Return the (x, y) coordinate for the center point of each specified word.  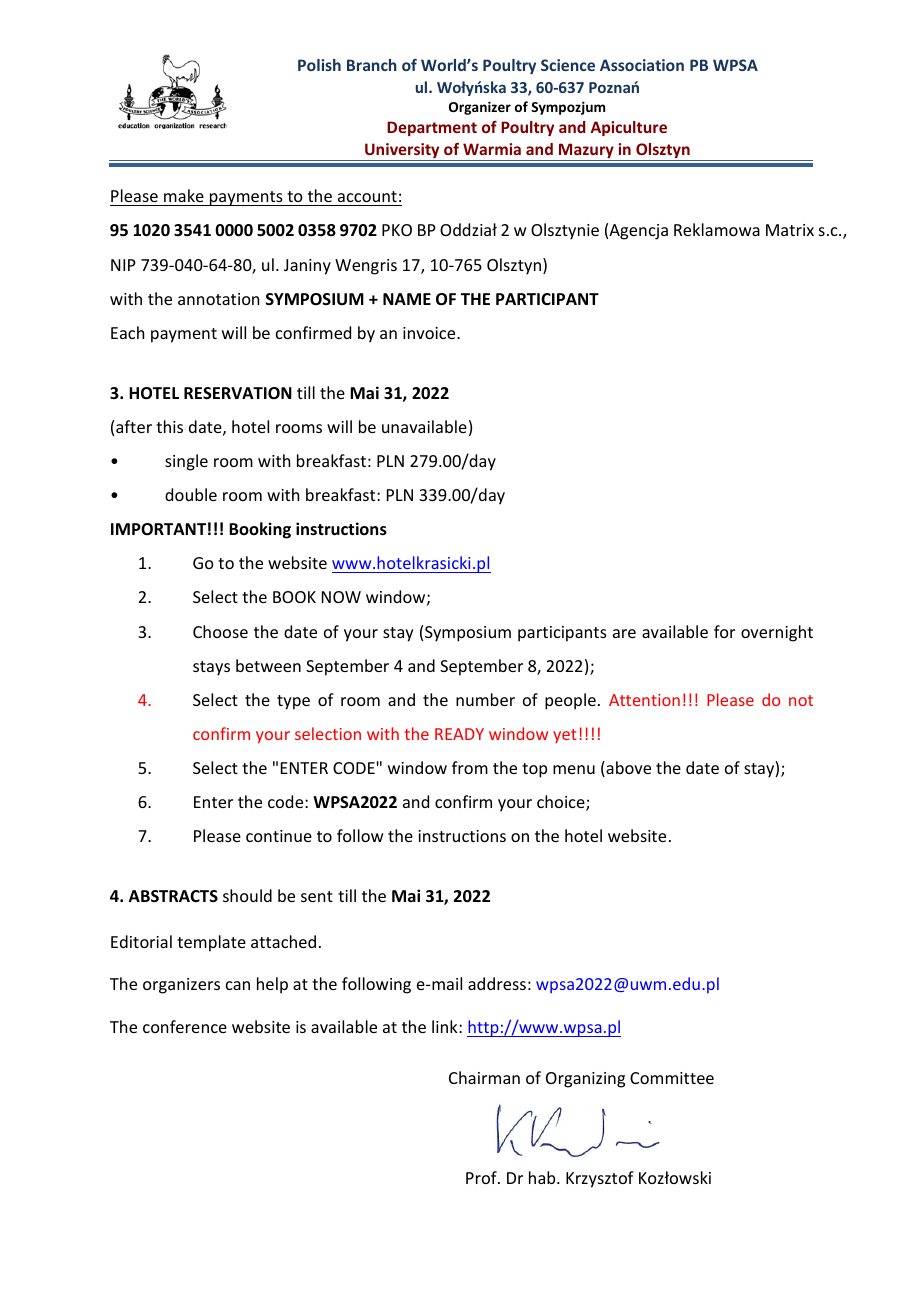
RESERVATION (238, 393)
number (485, 699)
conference (185, 1026)
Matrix (790, 230)
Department (432, 128)
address (497, 983)
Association (642, 65)
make (184, 195)
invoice (430, 333)
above (627, 769)
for (724, 631)
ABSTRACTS (173, 896)
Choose (220, 631)
